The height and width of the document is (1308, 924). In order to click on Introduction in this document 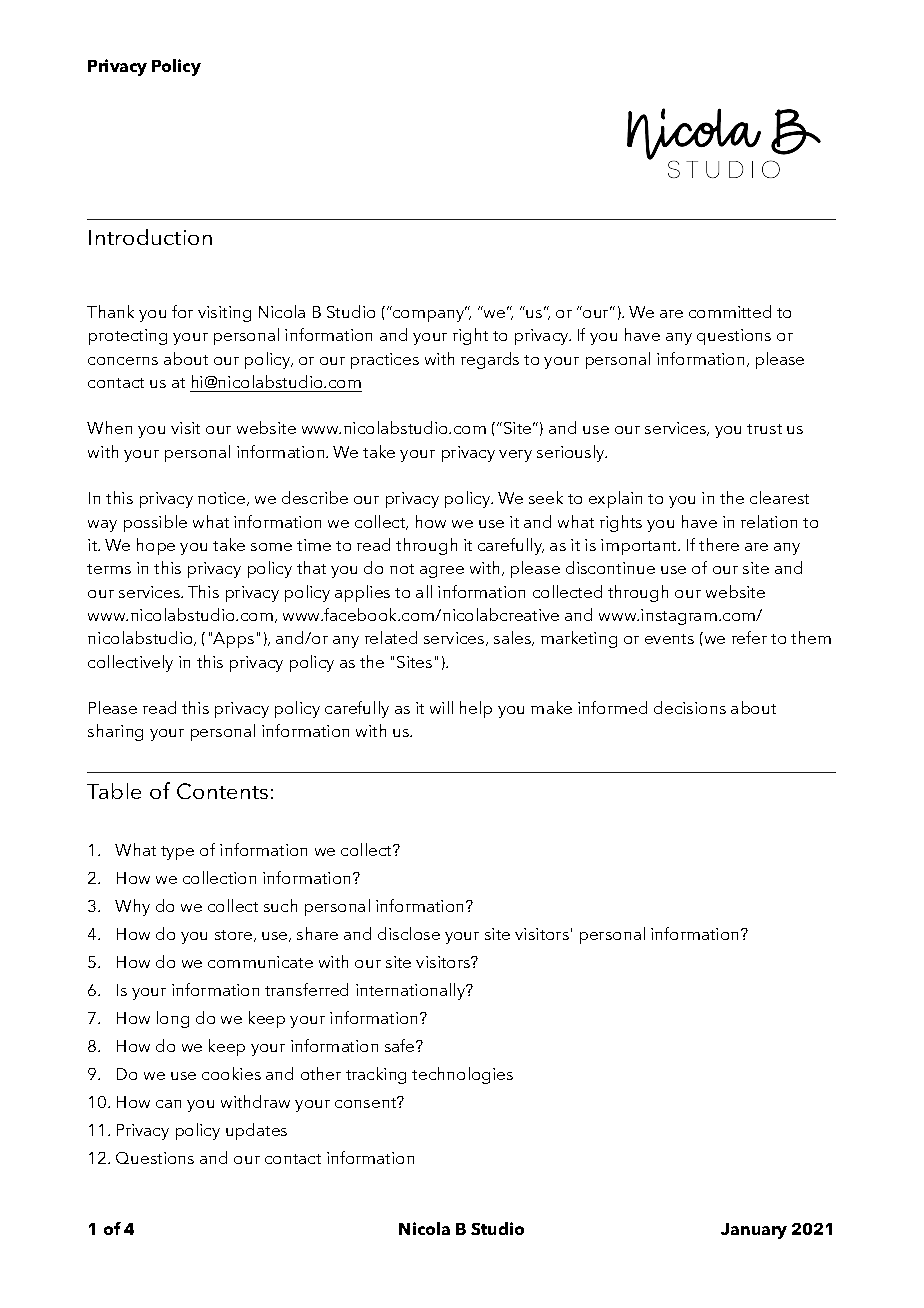, I will do `click(150, 237)`.
